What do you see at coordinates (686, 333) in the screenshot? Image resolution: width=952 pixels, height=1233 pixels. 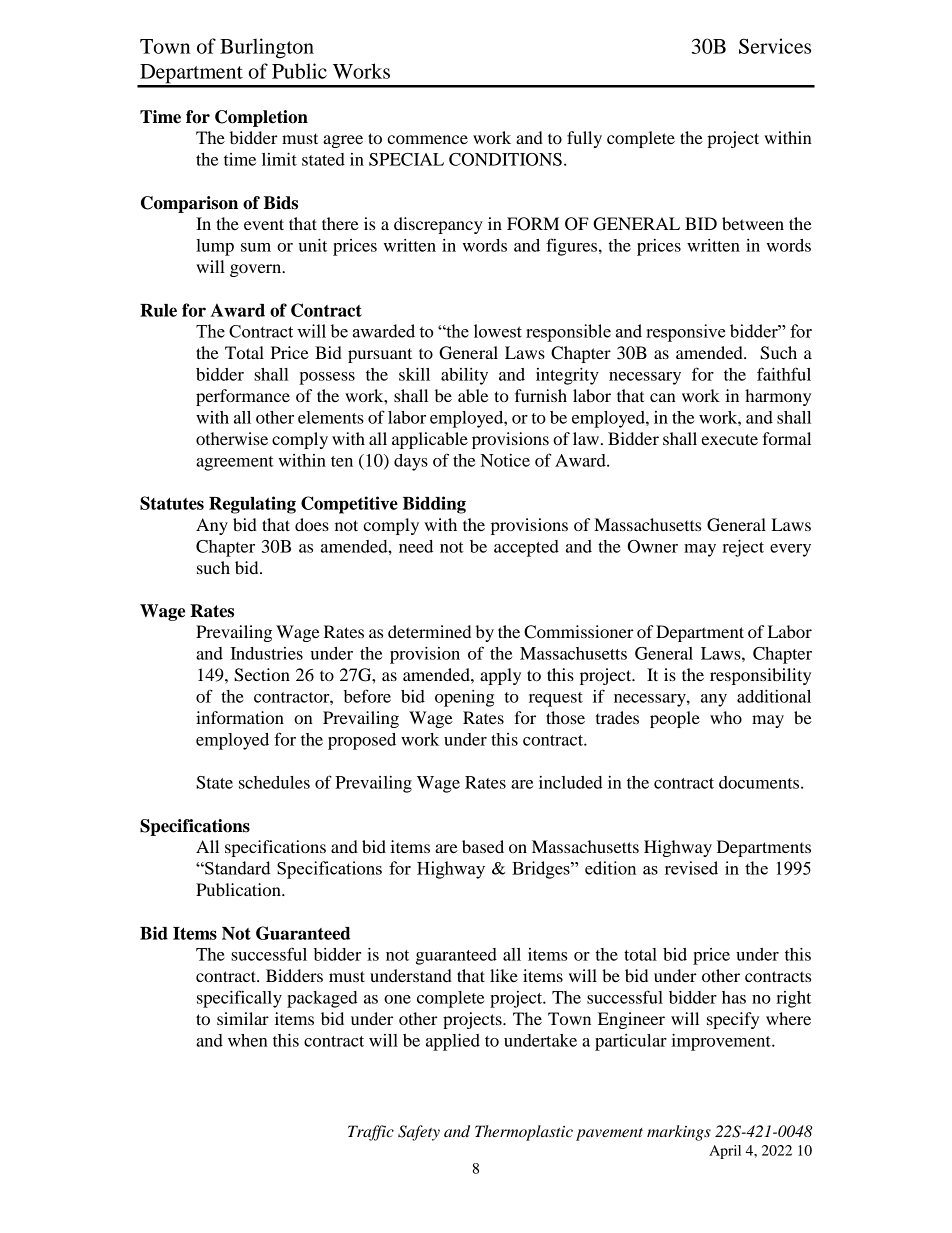 I see `responsive` at bounding box center [686, 333].
